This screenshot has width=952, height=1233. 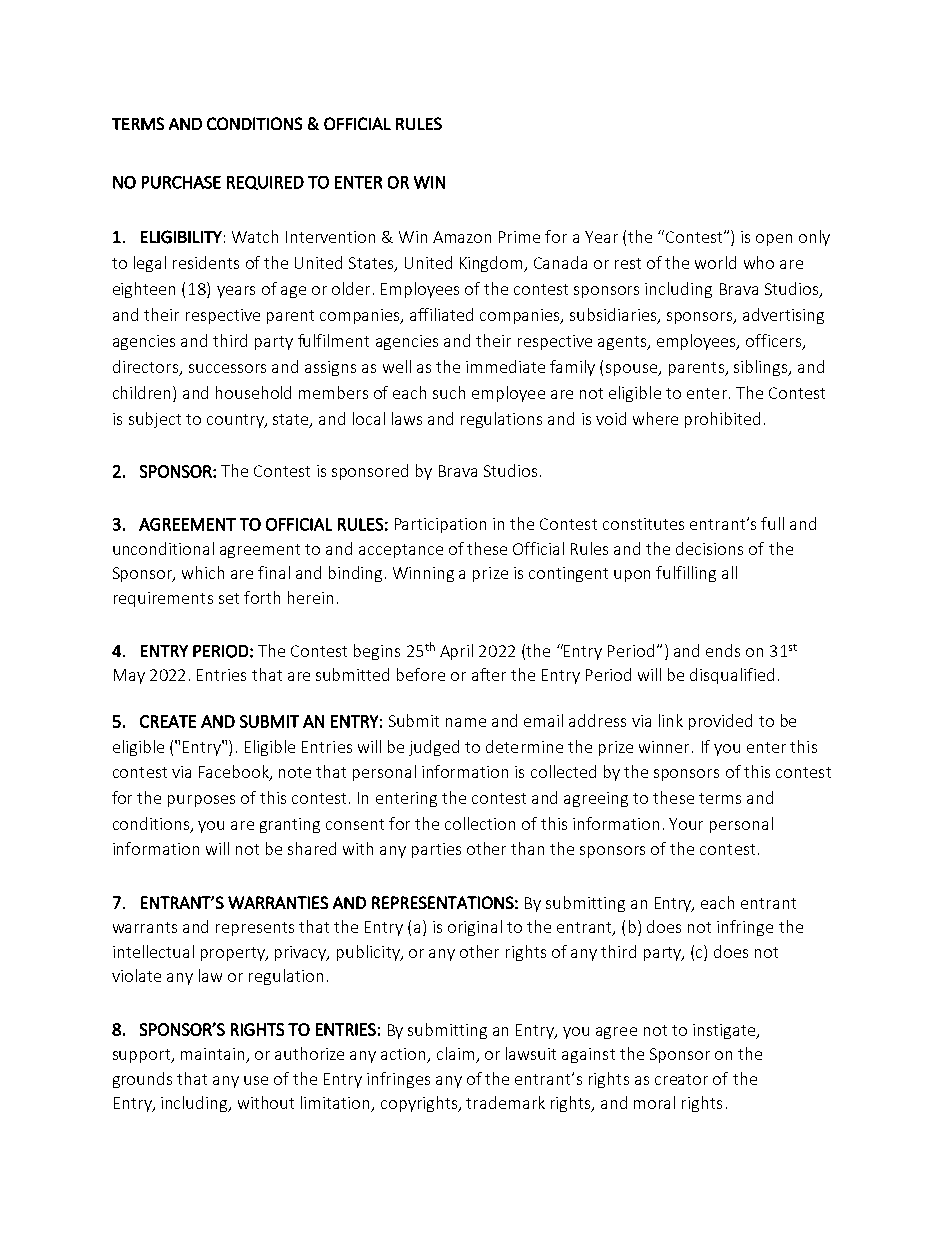 I want to click on maintain, so click(x=214, y=1055).
